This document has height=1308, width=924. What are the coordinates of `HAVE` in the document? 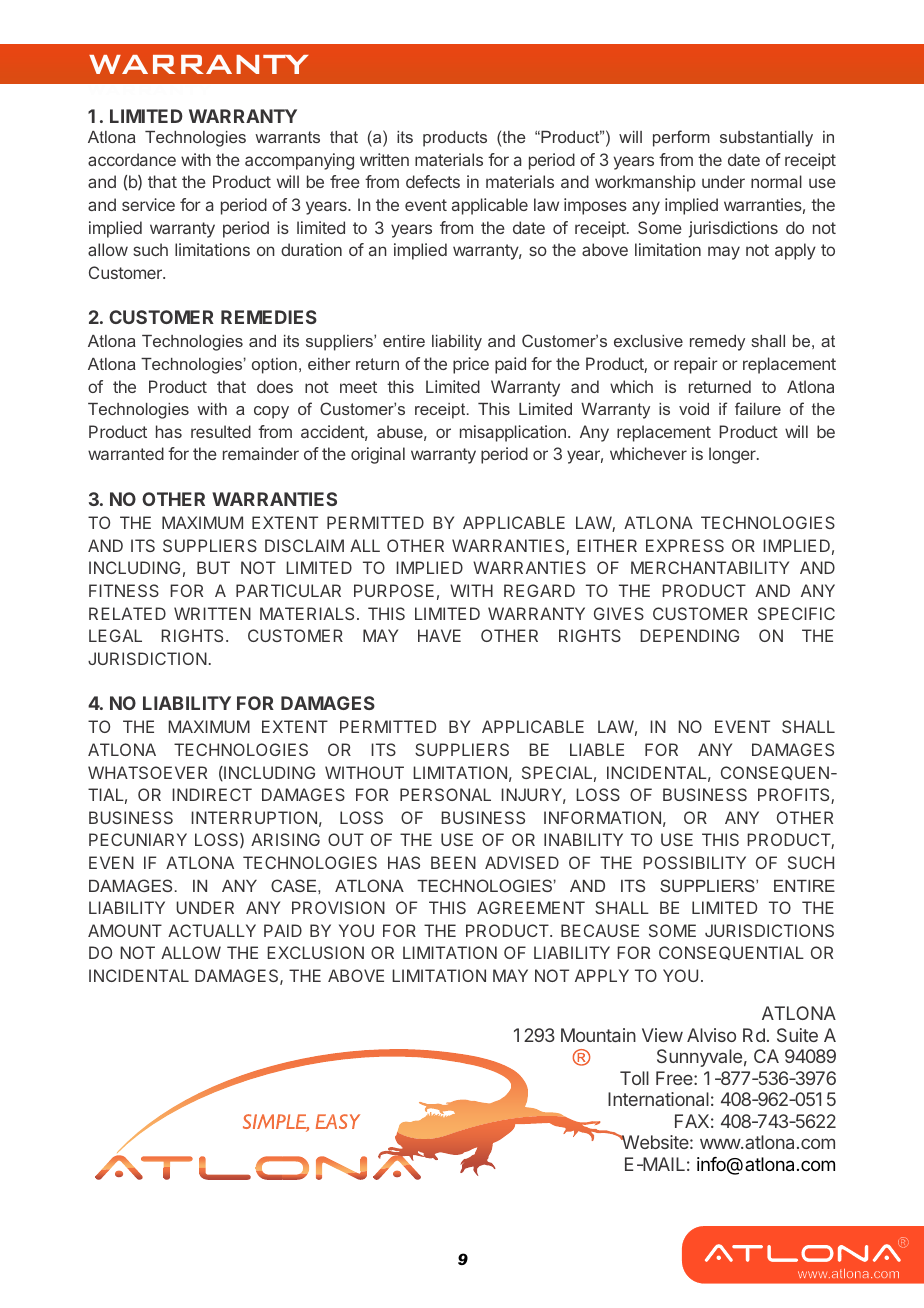 It's located at (439, 635).
